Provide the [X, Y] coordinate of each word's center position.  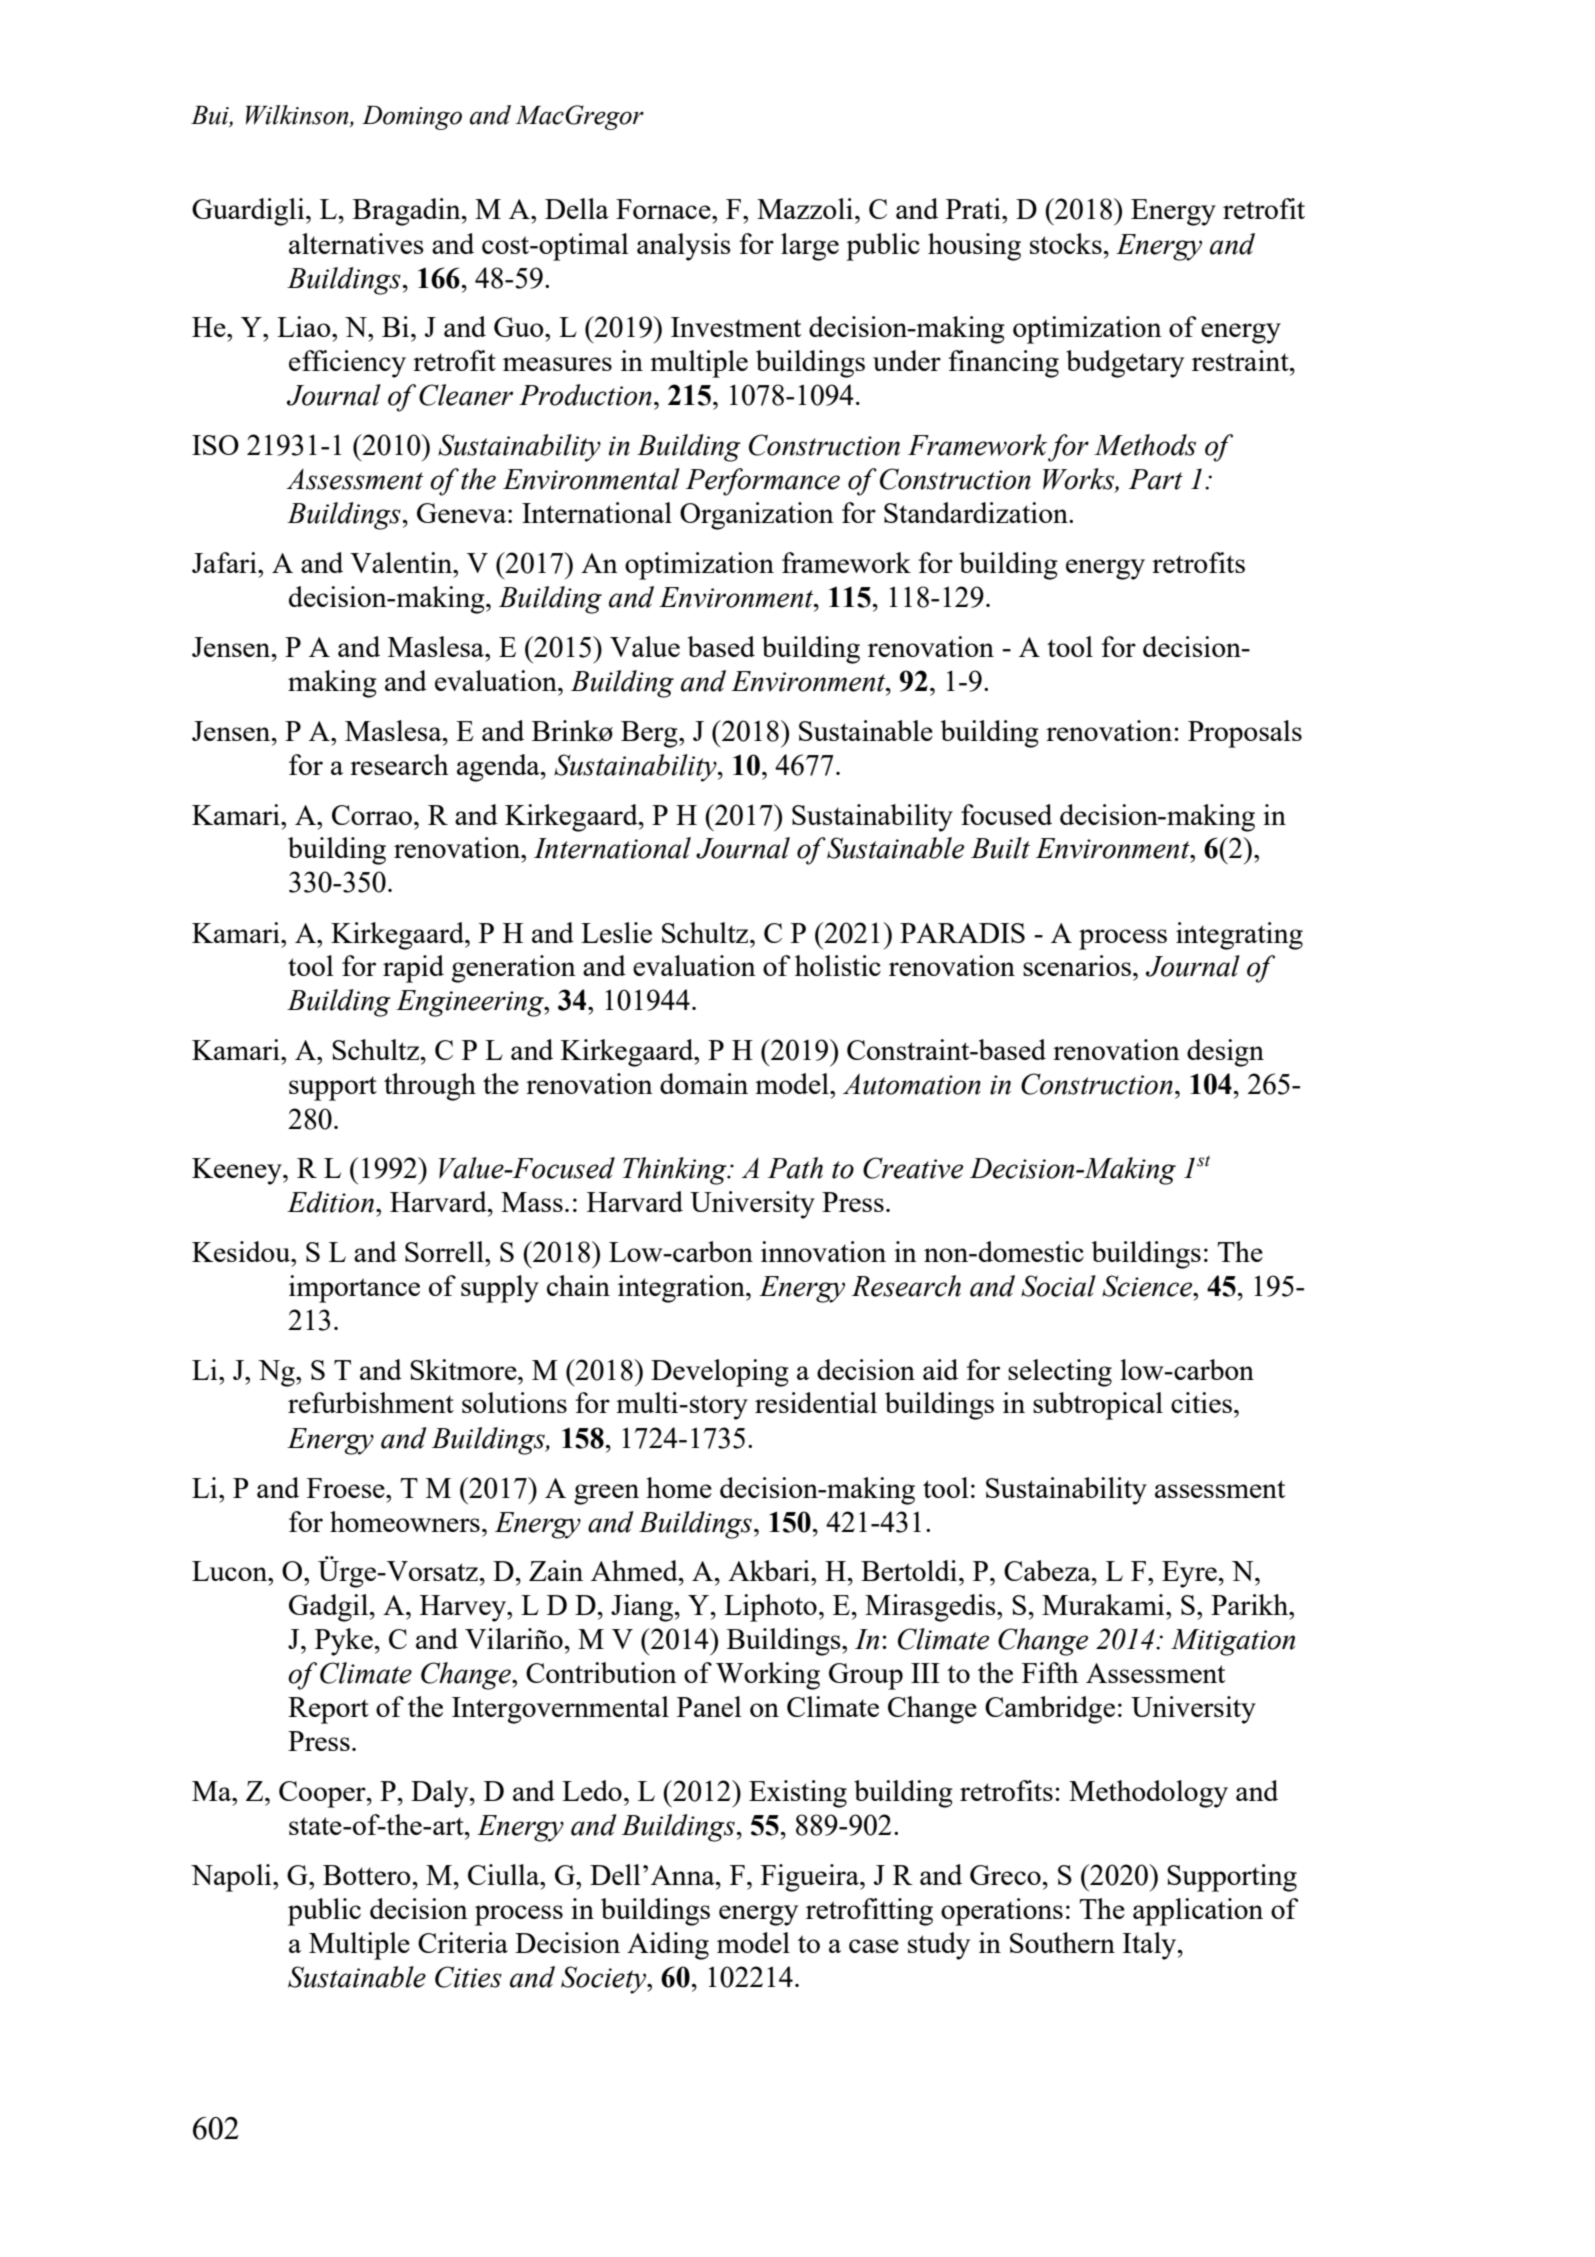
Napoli [232, 1878]
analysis [684, 247]
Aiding [668, 1946]
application [1198, 1912]
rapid [413, 969]
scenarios [1077, 965]
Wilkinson [298, 115]
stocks [1066, 243]
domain [704, 1083]
